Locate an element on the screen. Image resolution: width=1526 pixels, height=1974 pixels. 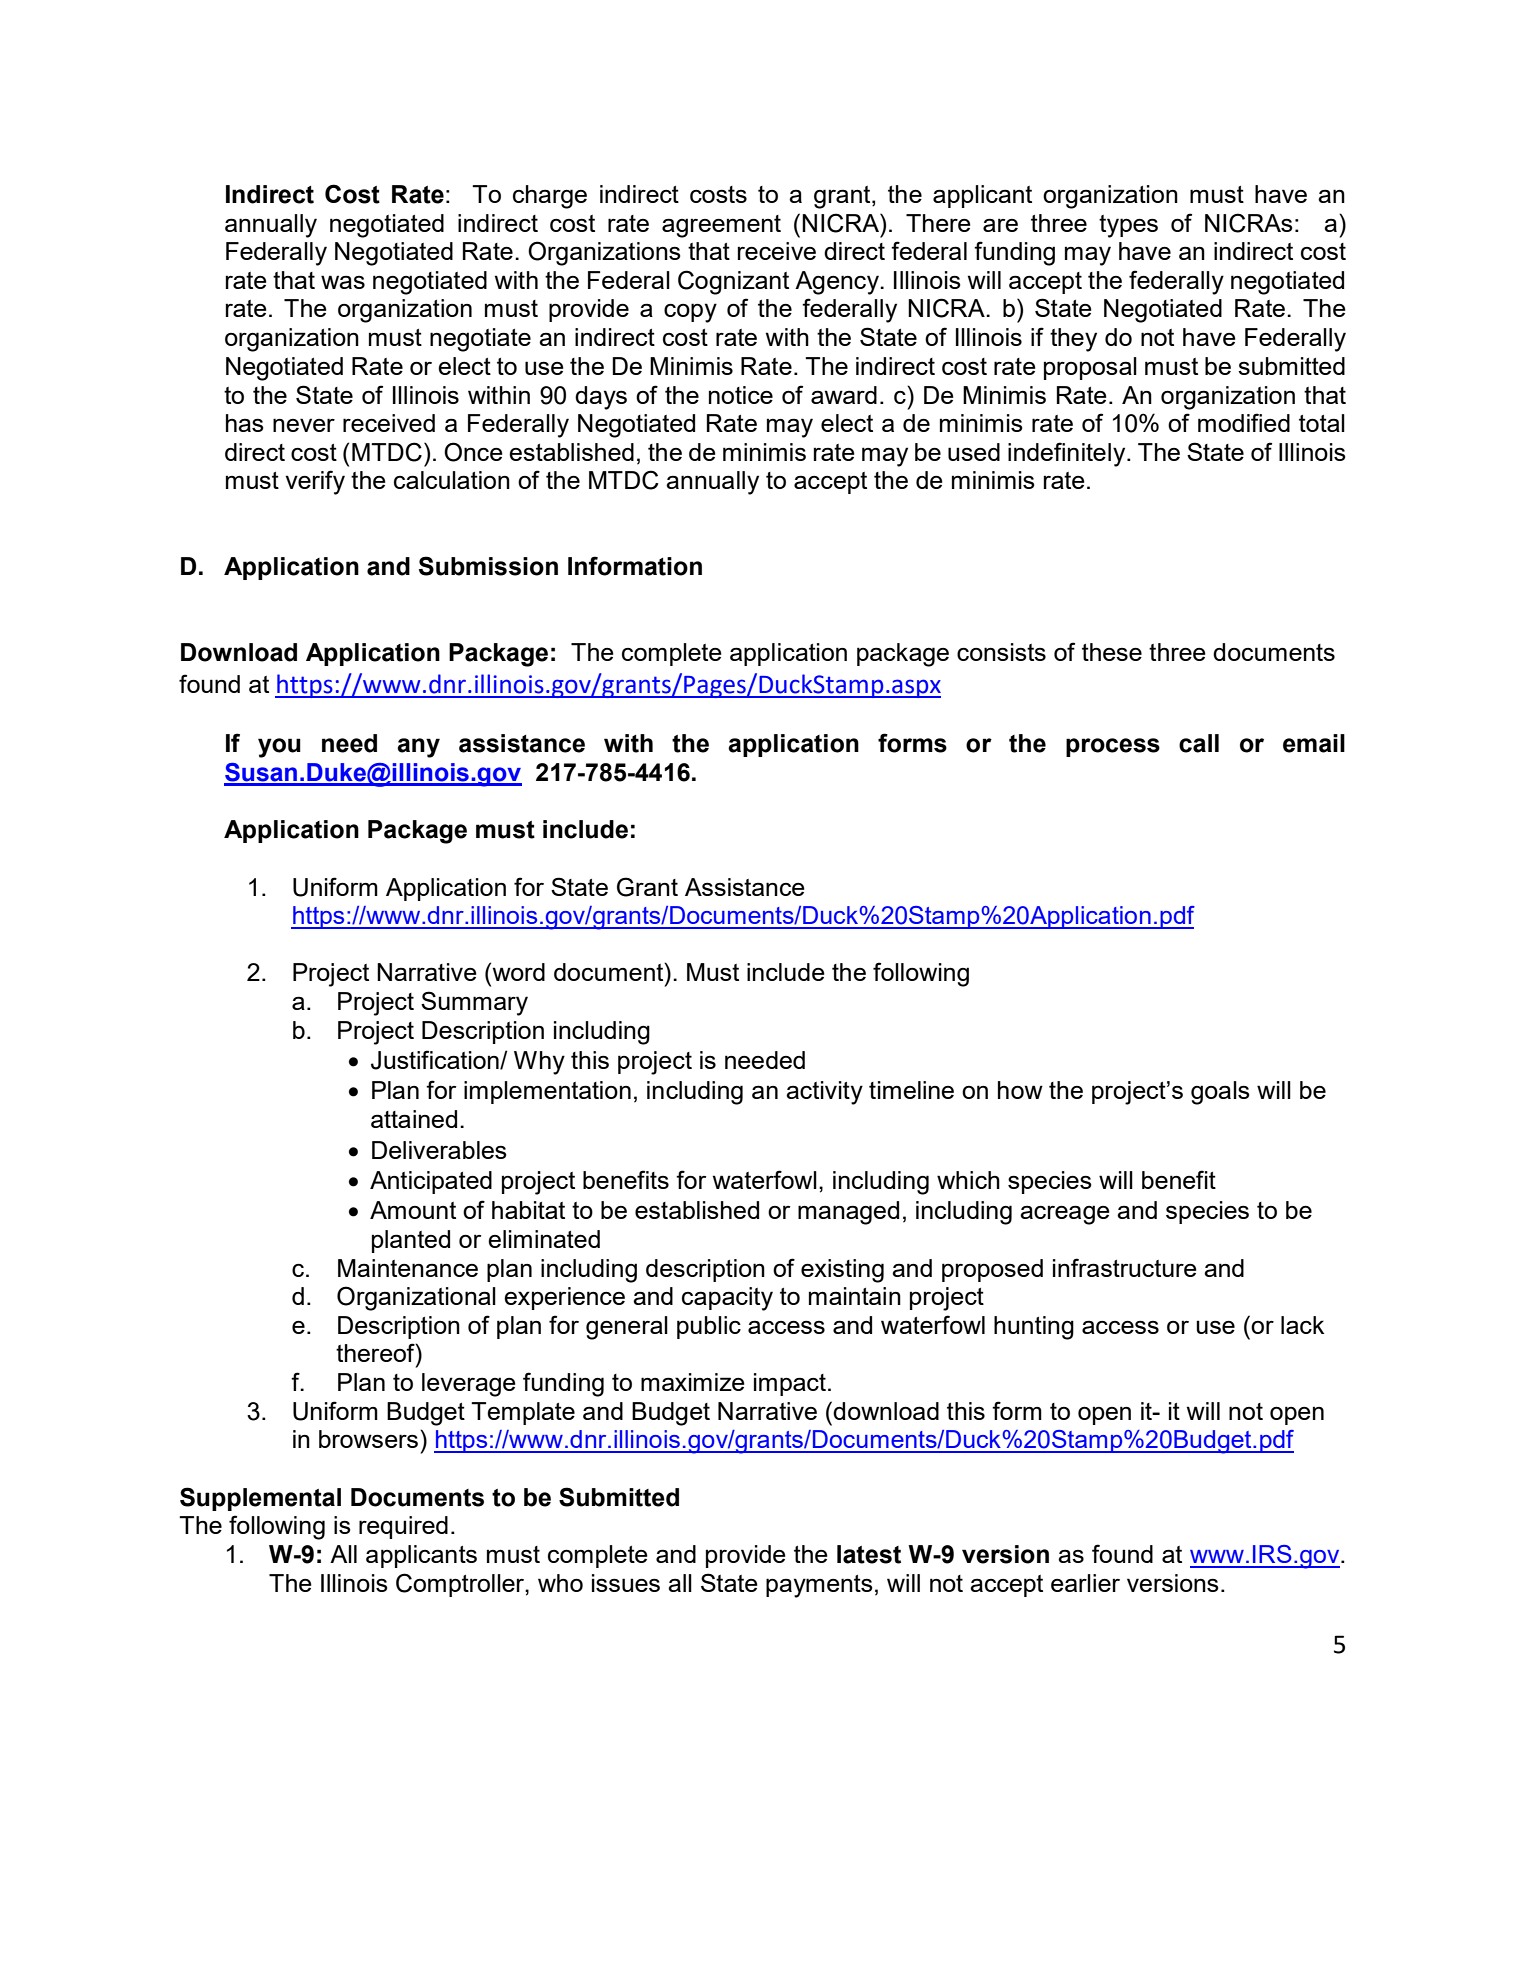
these is located at coordinates (1112, 652).
